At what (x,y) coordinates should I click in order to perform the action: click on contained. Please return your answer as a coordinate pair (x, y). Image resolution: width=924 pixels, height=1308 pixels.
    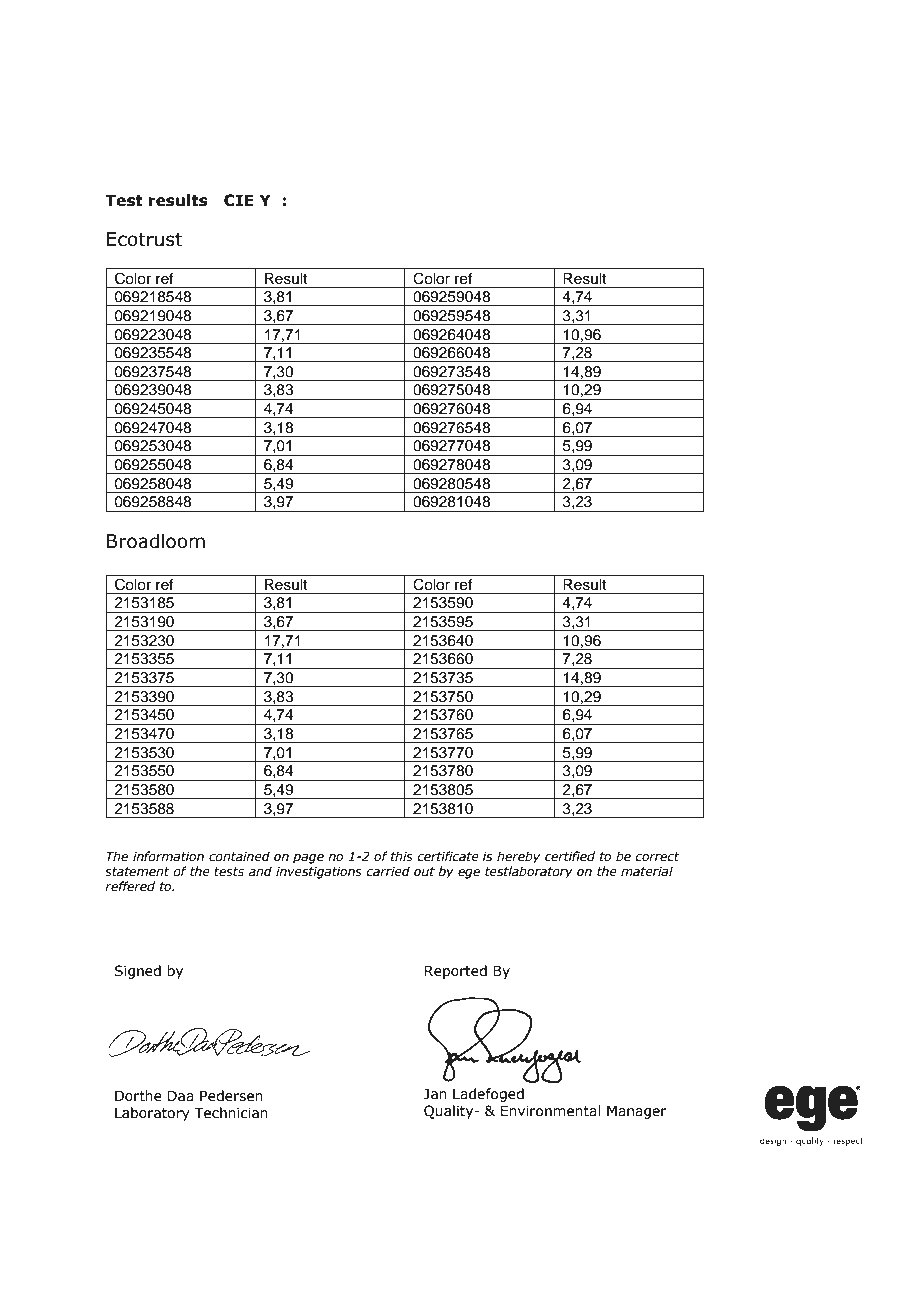
    Looking at the image, I should click on (239, 856).
